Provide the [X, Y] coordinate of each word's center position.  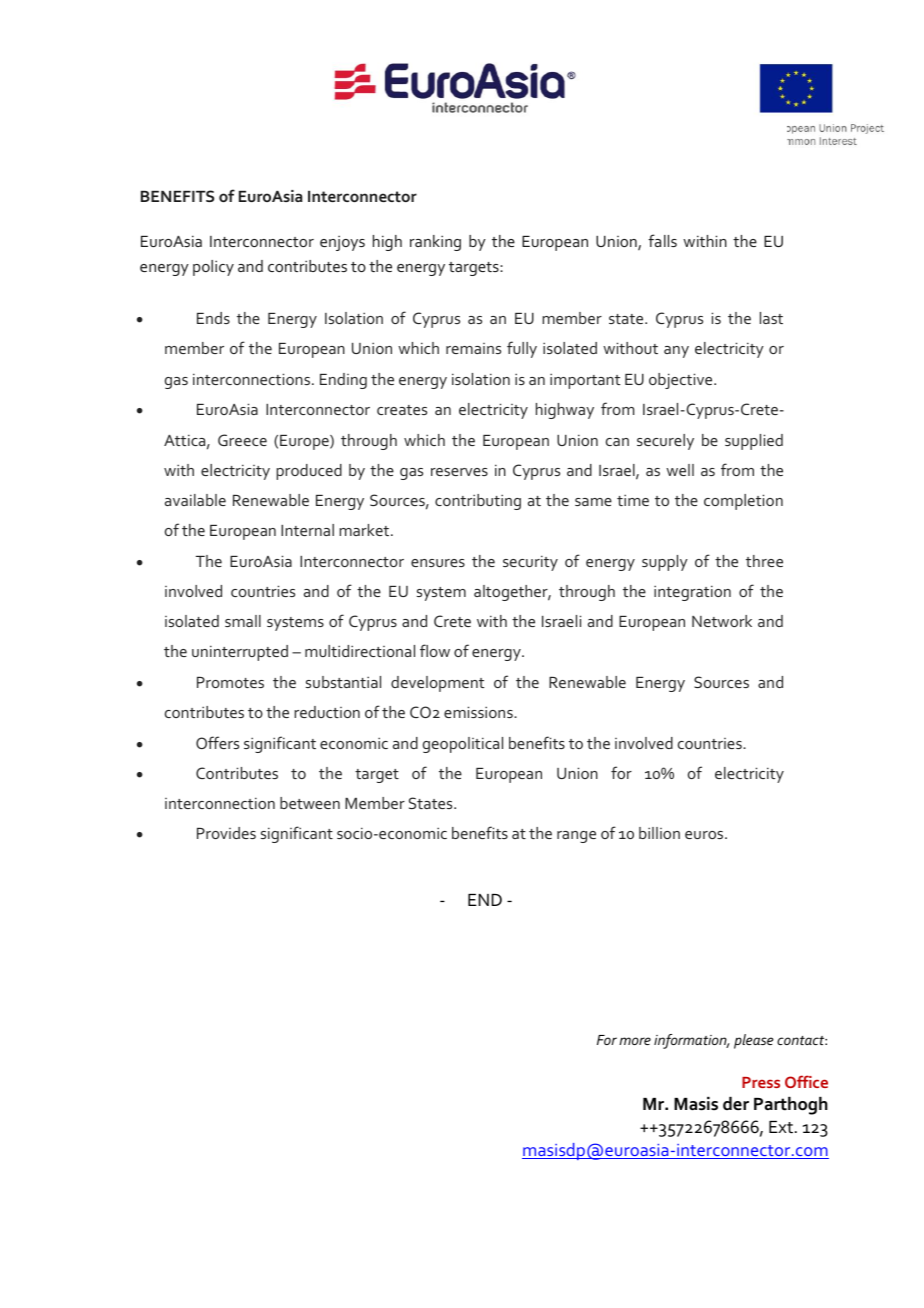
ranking [435, 243]
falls [662, 240]
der [736, 1104]
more [635, 1041]
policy [213, 268]
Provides [226, 833]
